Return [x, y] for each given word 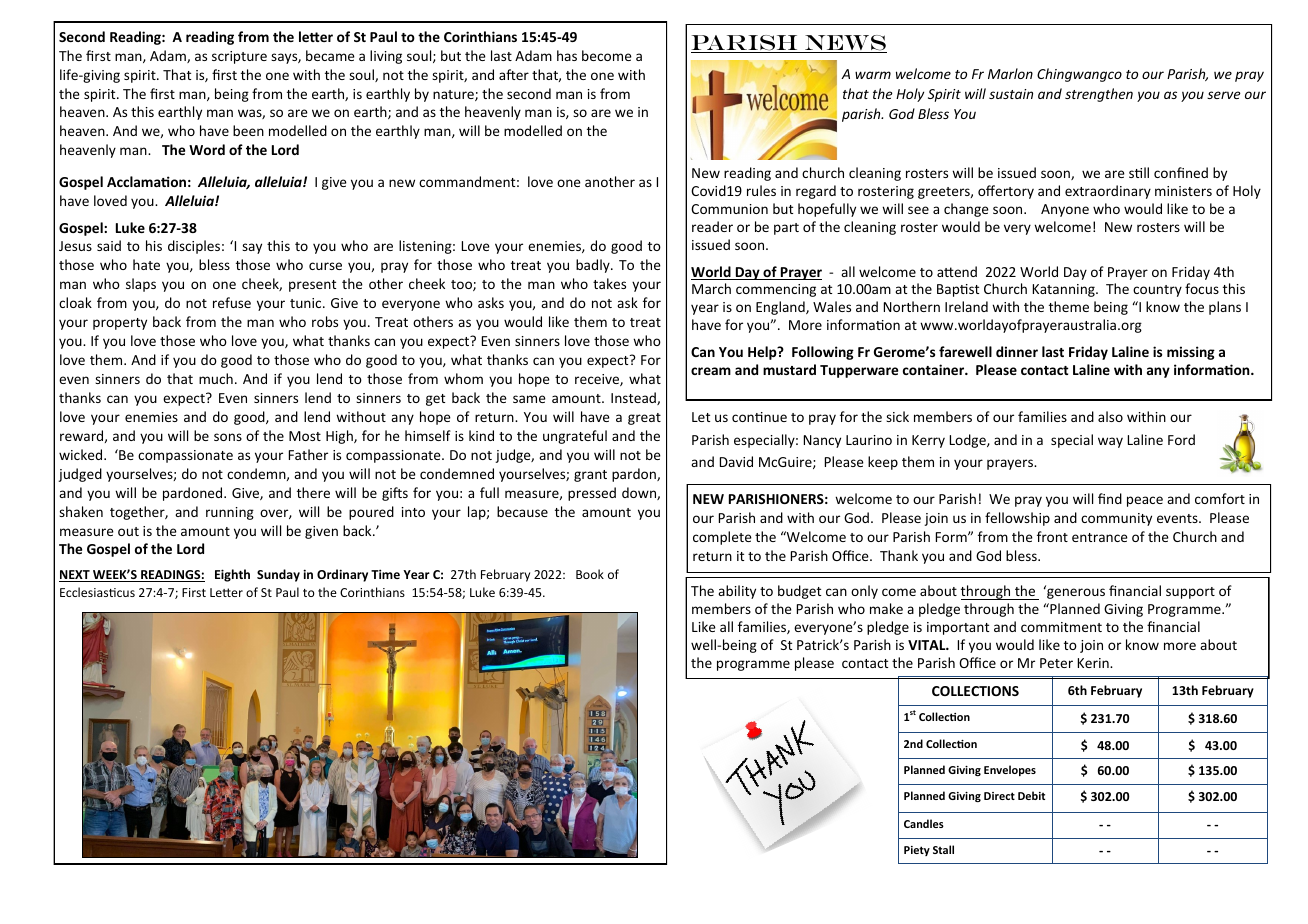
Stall [943, 849]
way [1110, 442]
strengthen [1099, 95]
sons [228, 437]
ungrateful [575, 437]
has [567, 55]
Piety [917, 851]
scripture [239, 57]
